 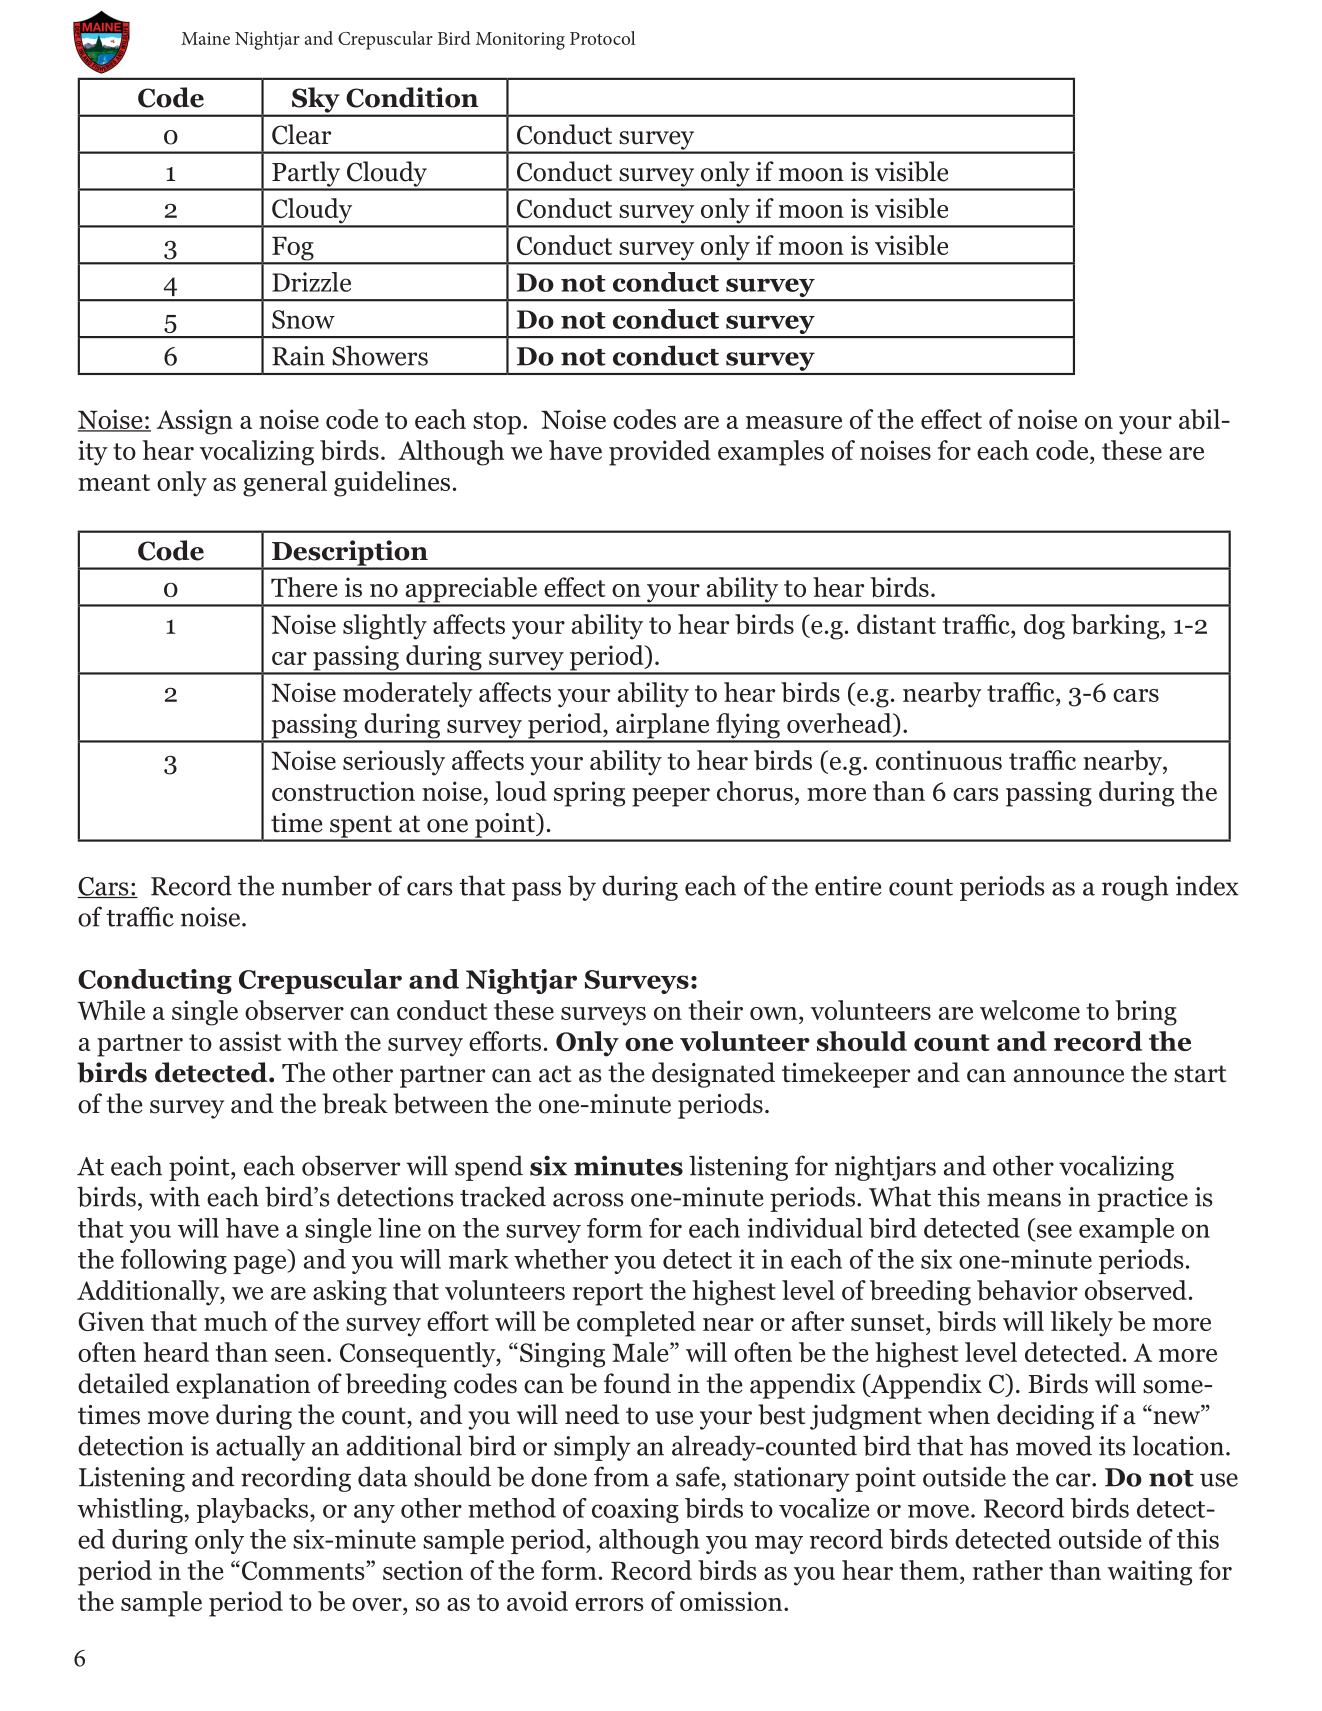 What do you see at coordinates (304, 1570) in the image?
I see `Comments` at bounding box center [304, 1570].
